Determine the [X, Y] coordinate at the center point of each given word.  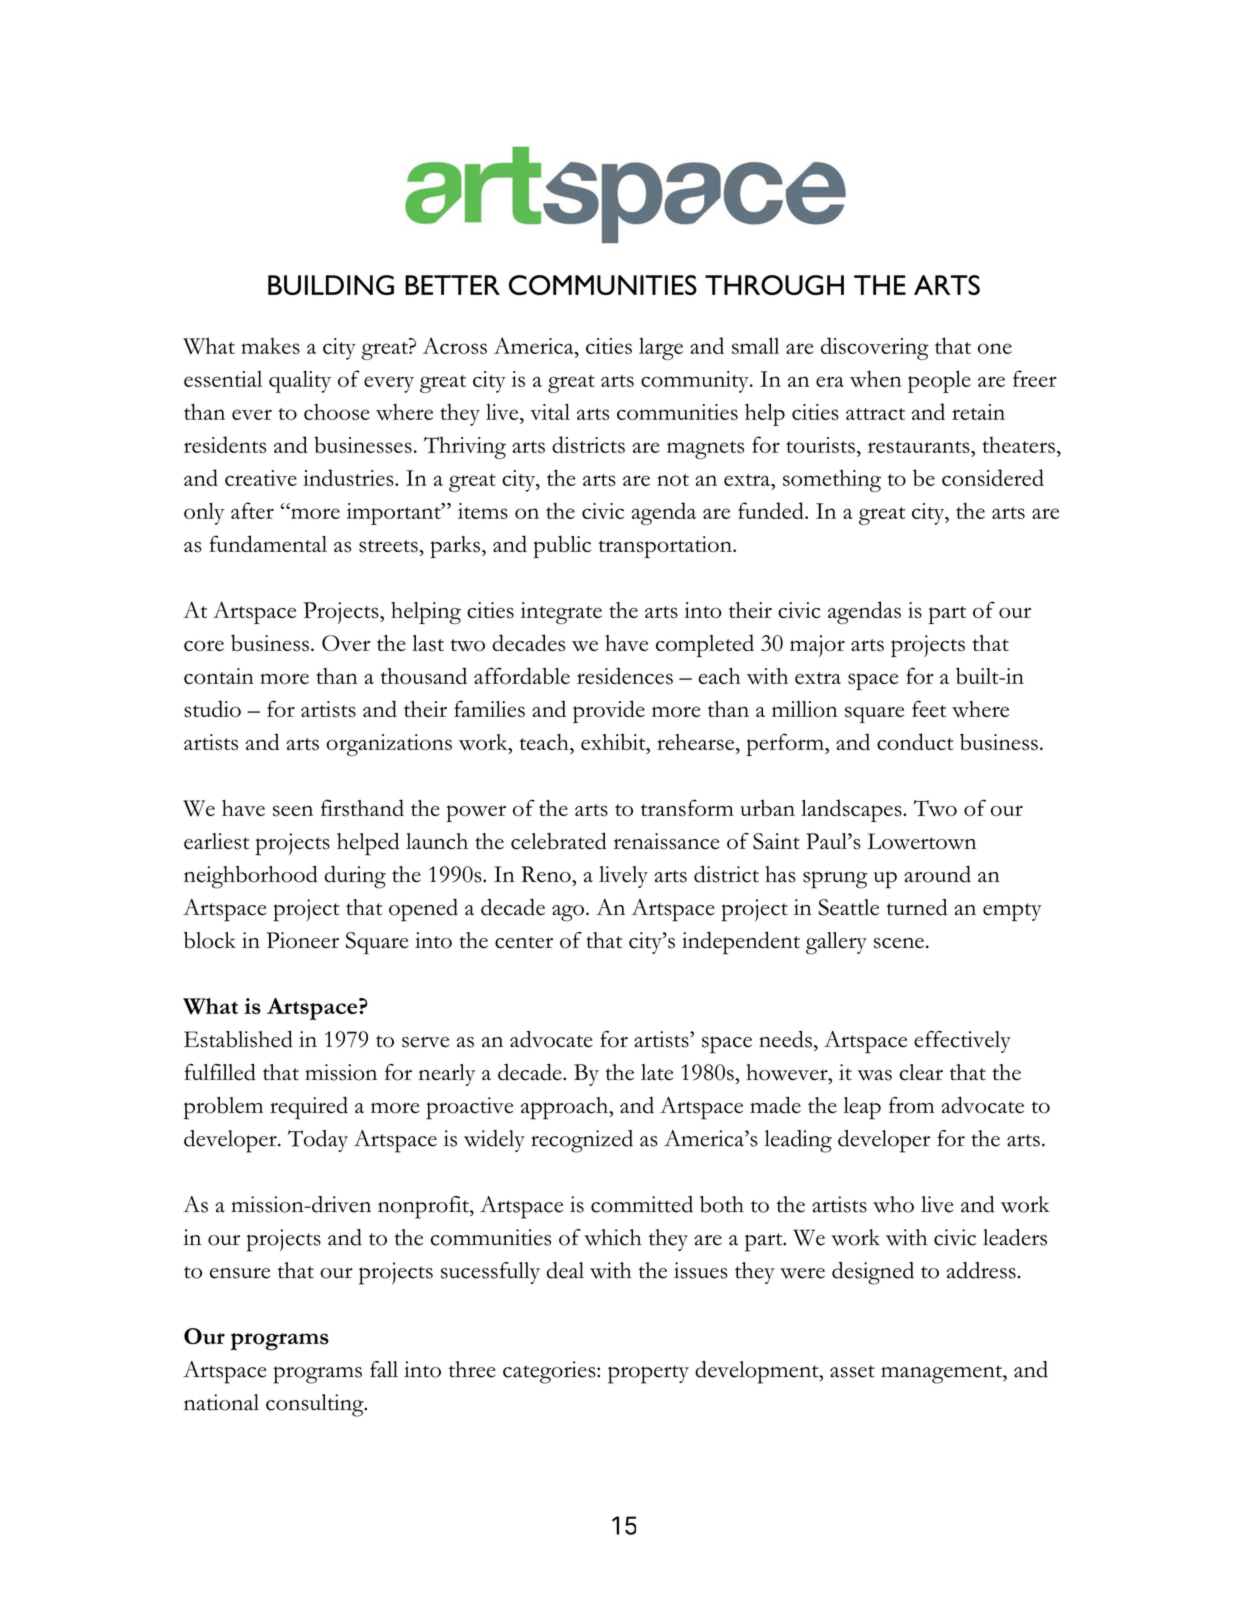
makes [270, 346]
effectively [962, 1042]
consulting [316, 1405]
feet [929, 708]
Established [238, 1039]
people [939, 381]
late [657, 1072]
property [648, 1374]
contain [219, 676]
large [661, 349]
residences [625, 676]
